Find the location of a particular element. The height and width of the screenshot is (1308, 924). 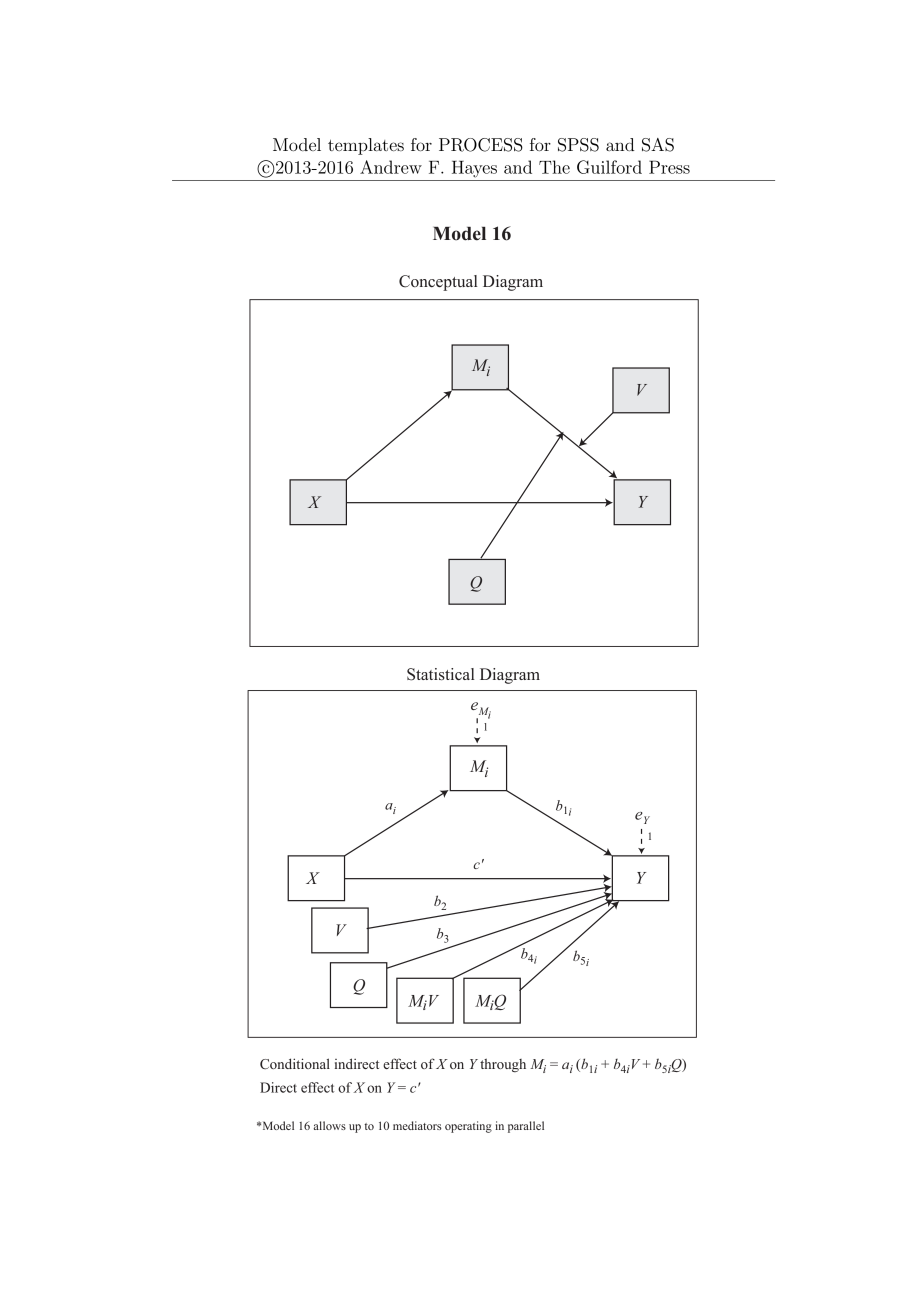

Hayes is located at coordinates (474, 169).
